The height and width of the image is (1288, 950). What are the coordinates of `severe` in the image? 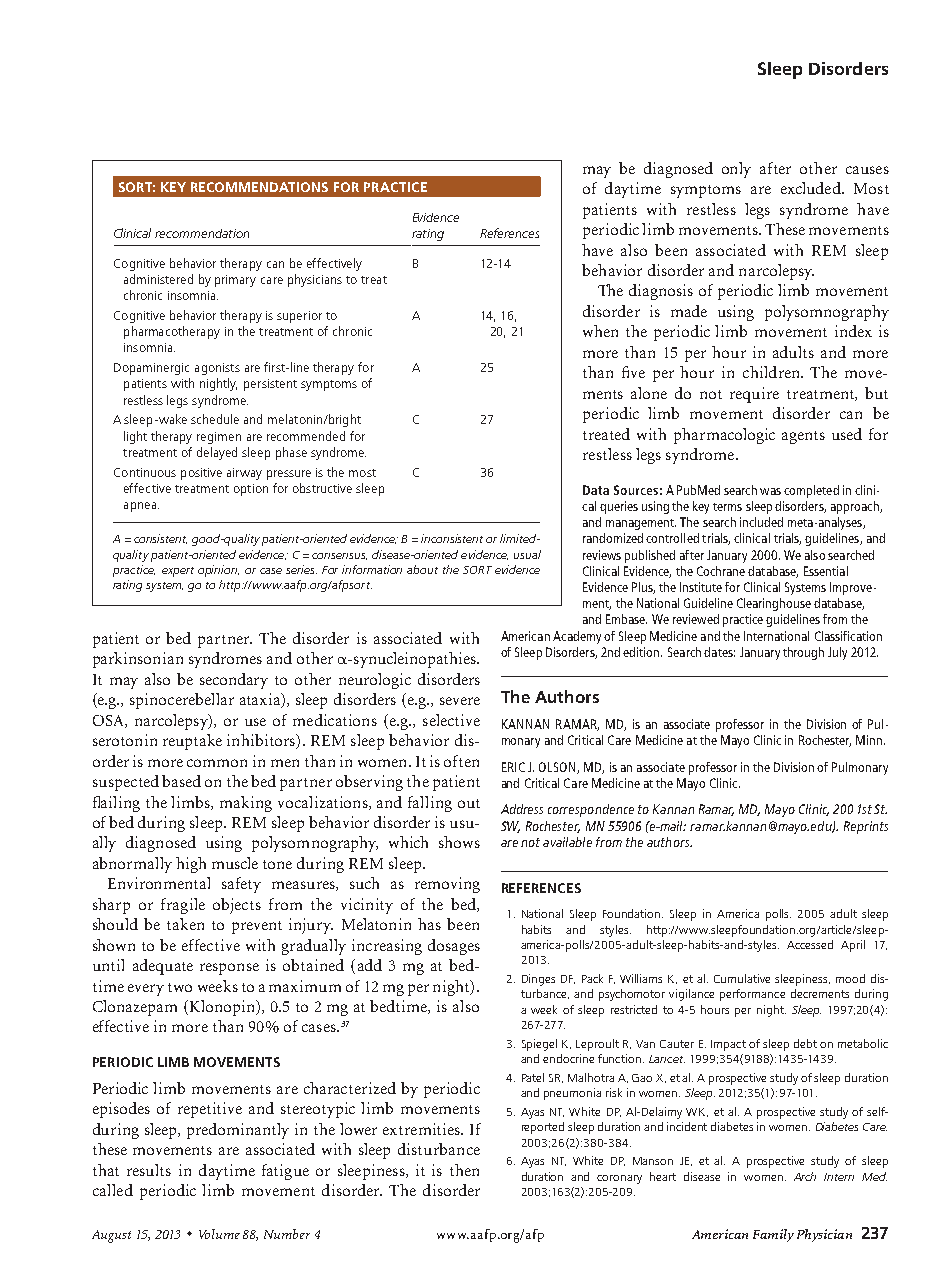 It's located at (460, 701).
